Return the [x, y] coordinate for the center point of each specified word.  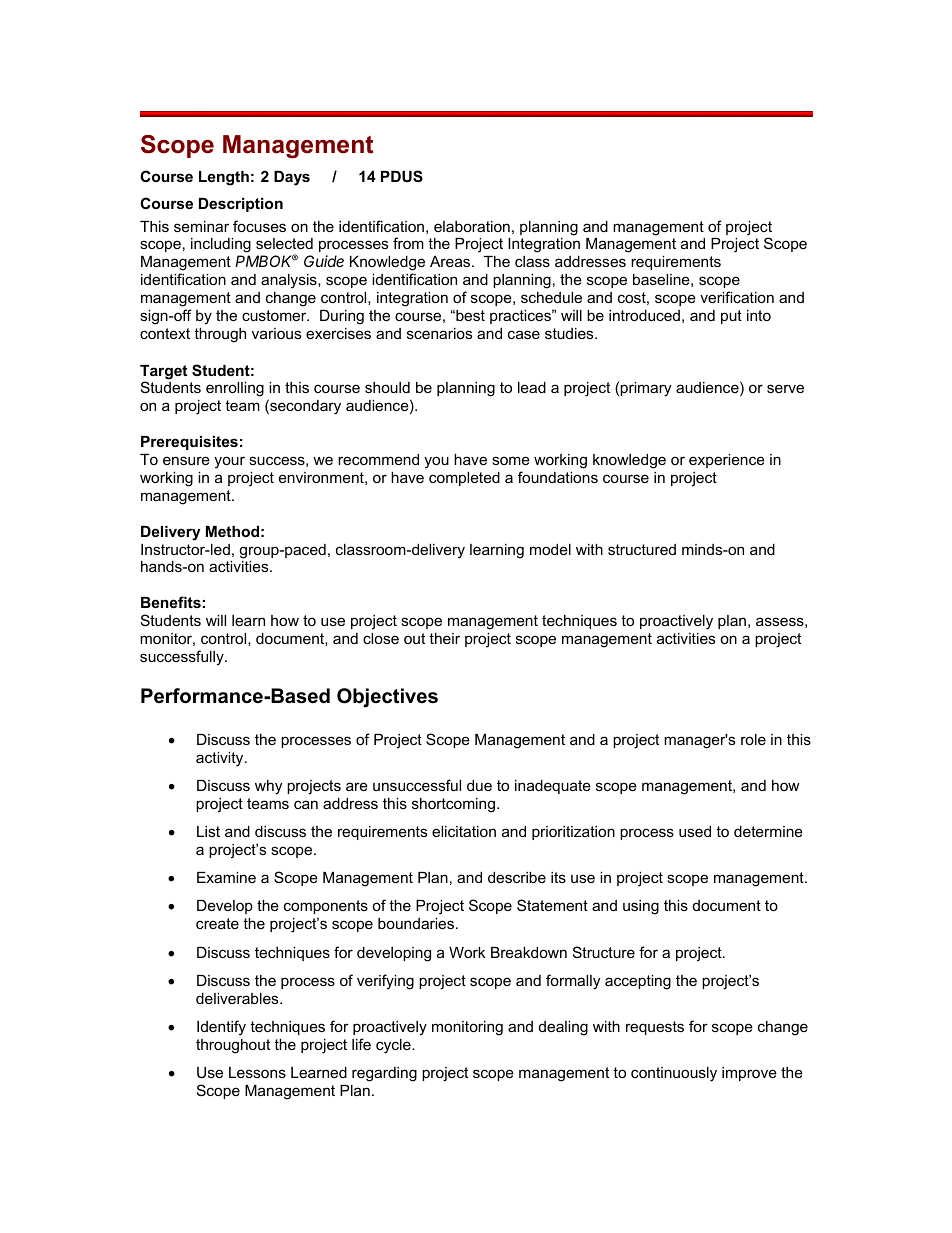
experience [727, 461]
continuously [674, 1074]
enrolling [235, 389]
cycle [394, 1046]
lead [532, 387]
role [753, 739]
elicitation [464, 831]
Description [241, 205]
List [208, 831]
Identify [221, 1028]
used [695, 831]
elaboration [472, 226]
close [381, 638]
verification [737, 297]
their [444, 638]
